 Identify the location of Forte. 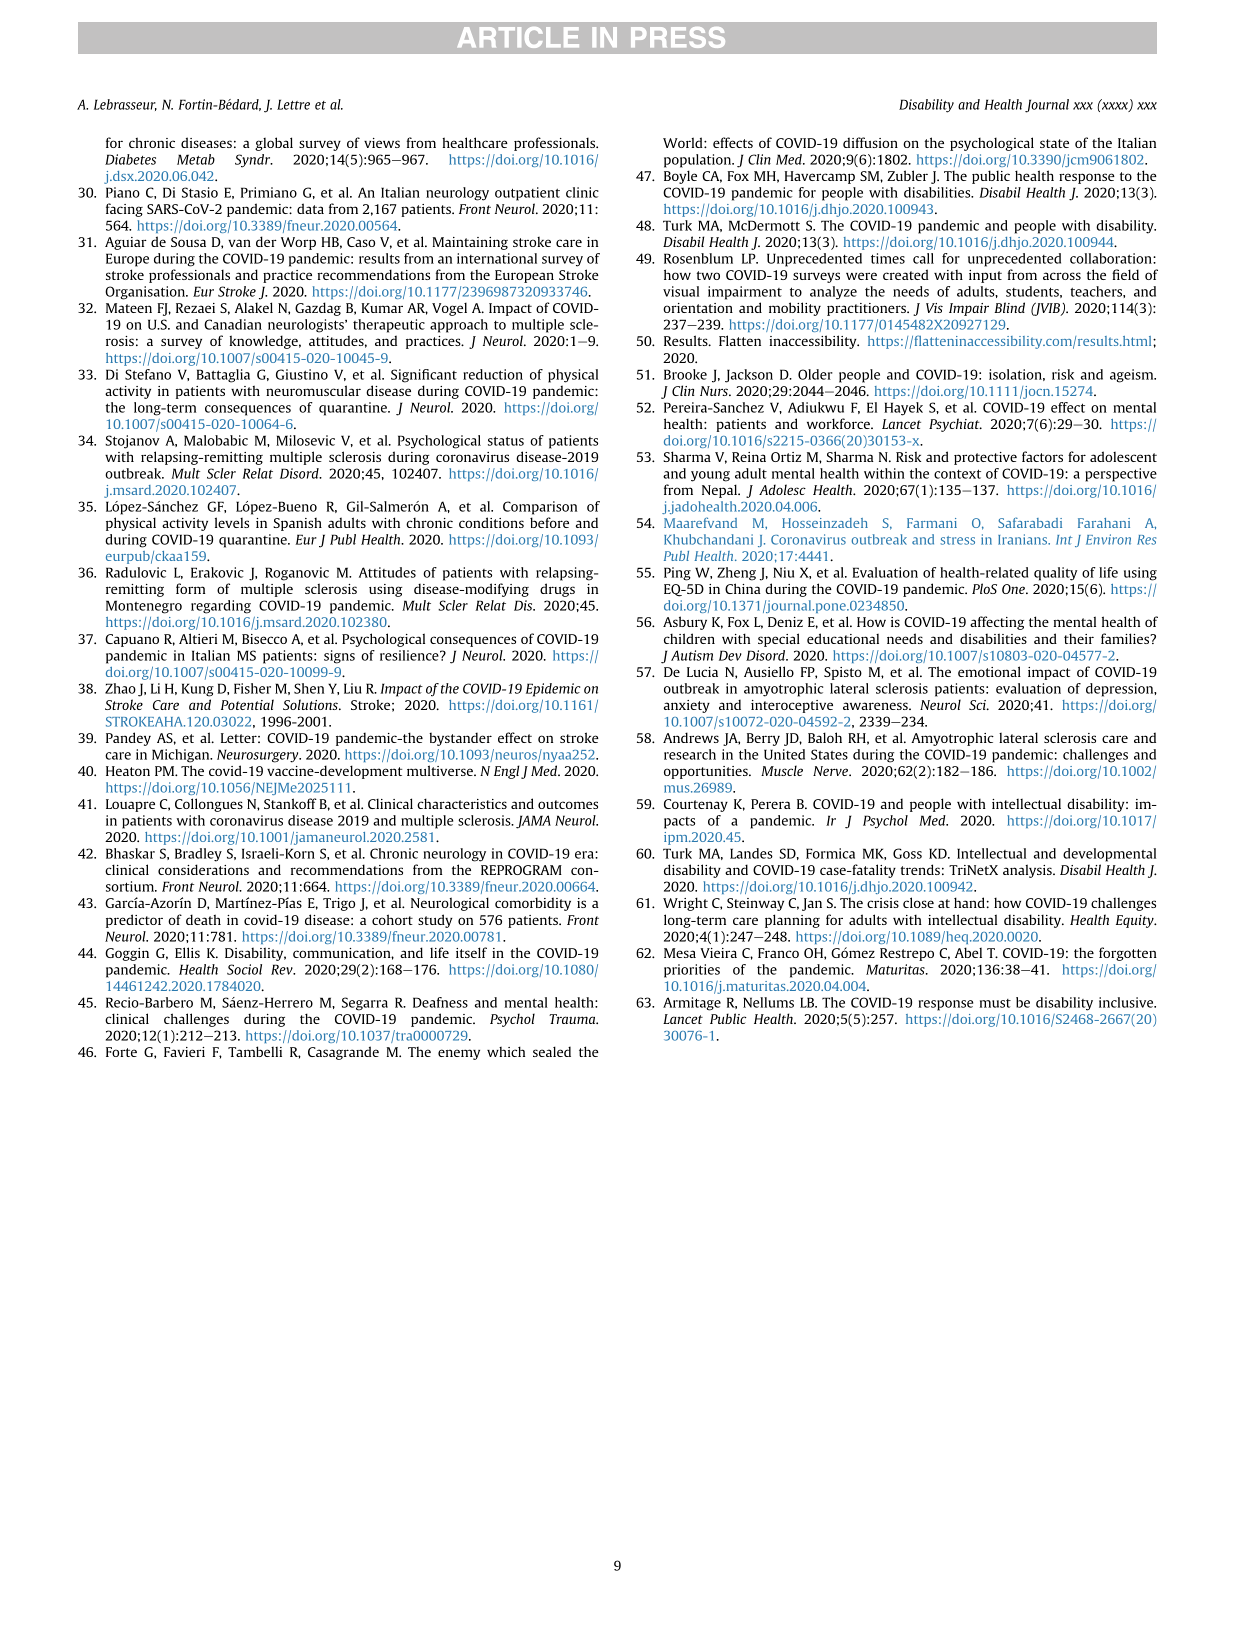
(121, 1052).
